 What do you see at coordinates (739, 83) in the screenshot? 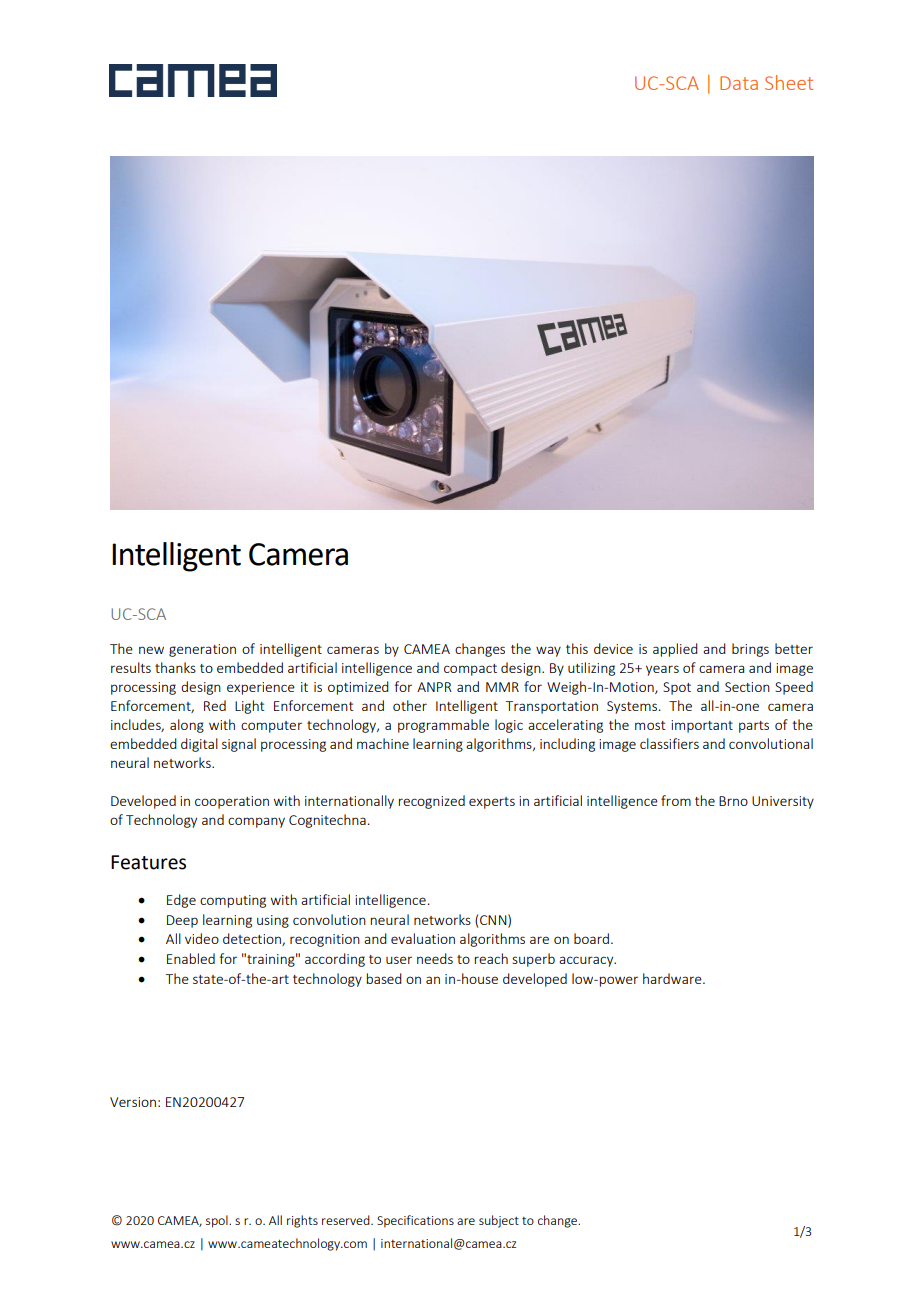
I see `Data` at bounding box center [739, 83].
